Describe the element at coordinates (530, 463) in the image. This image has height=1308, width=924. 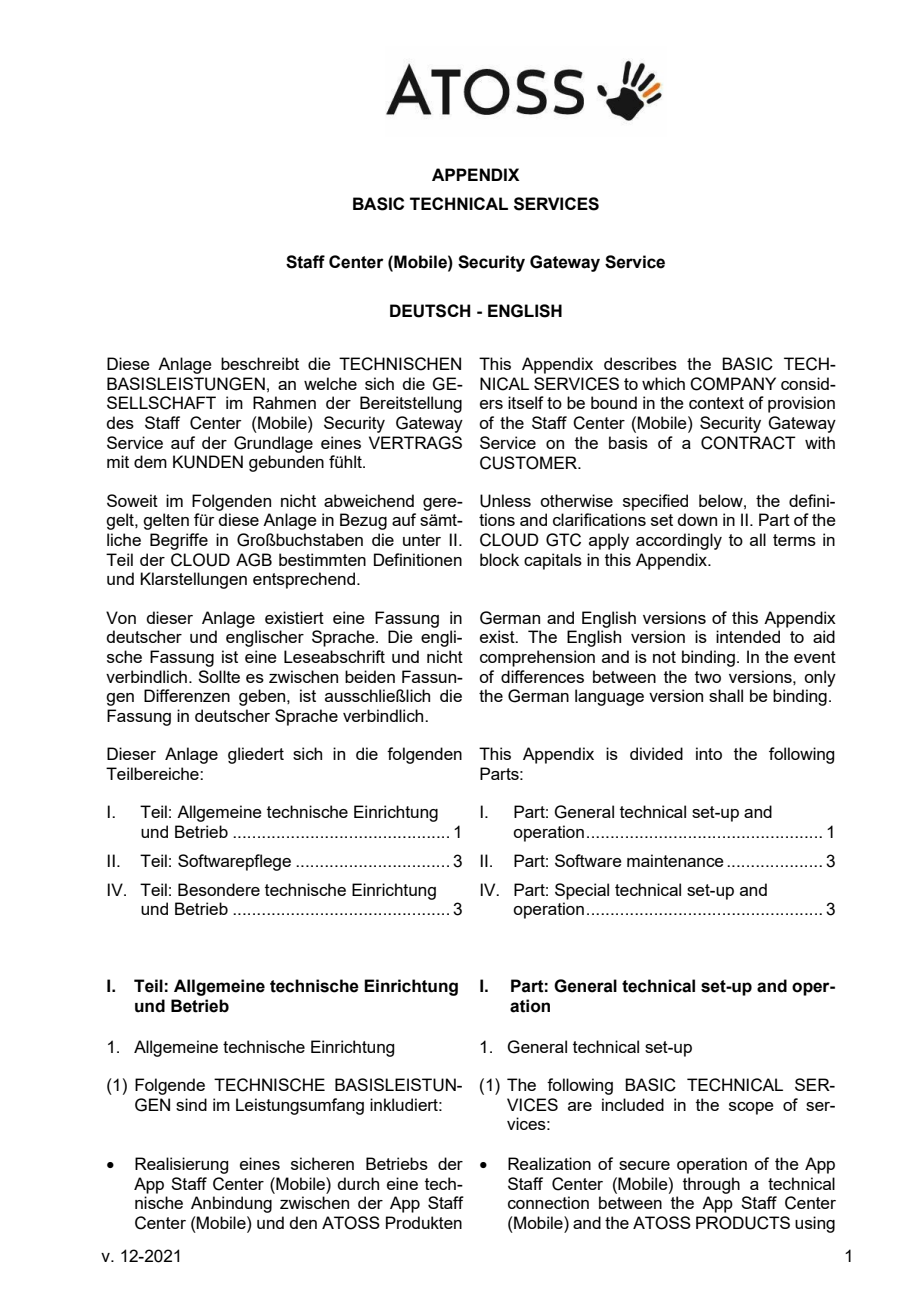
I see `CUSTOMER` at that location.
